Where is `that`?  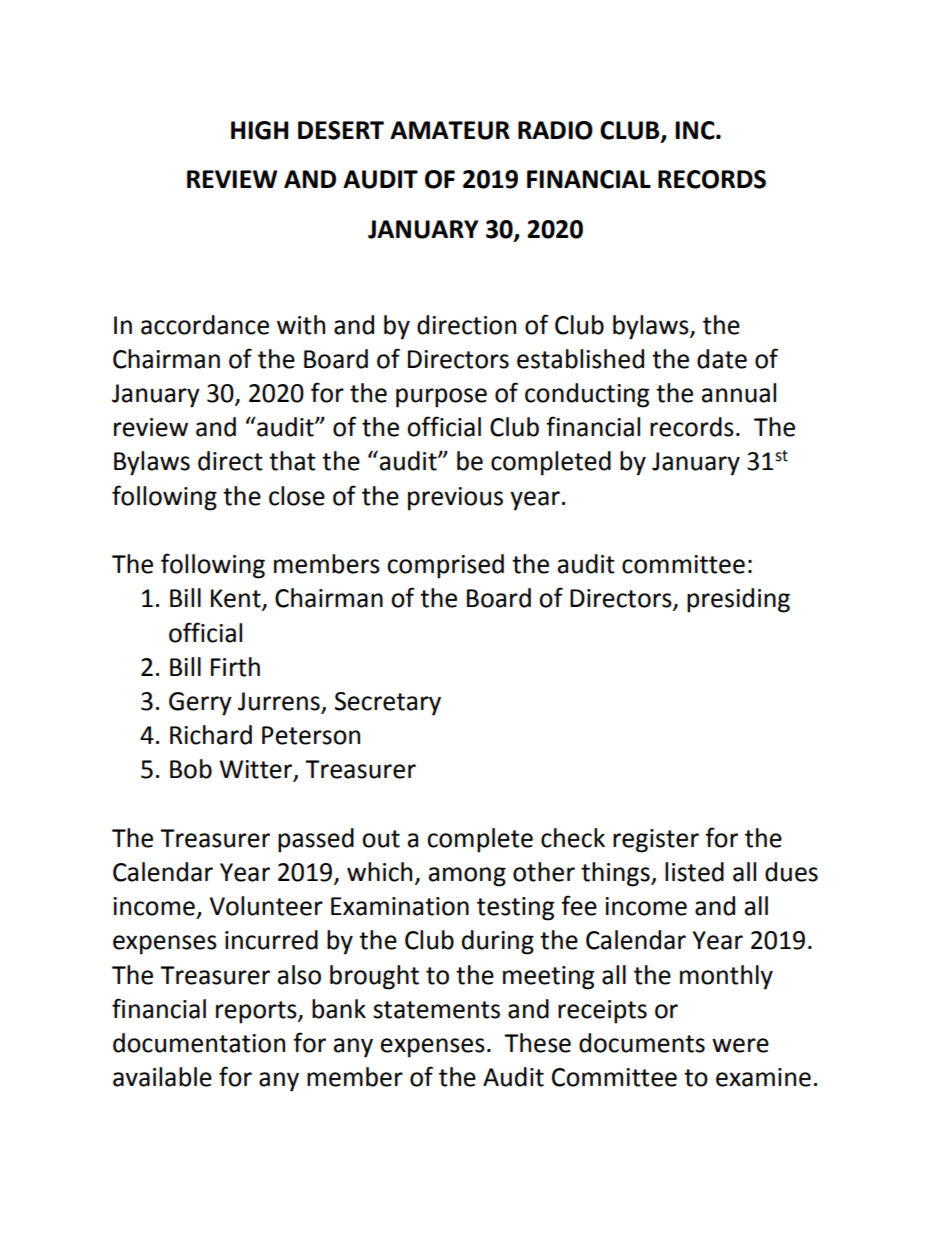 that is located at coordinates (292, 461).
